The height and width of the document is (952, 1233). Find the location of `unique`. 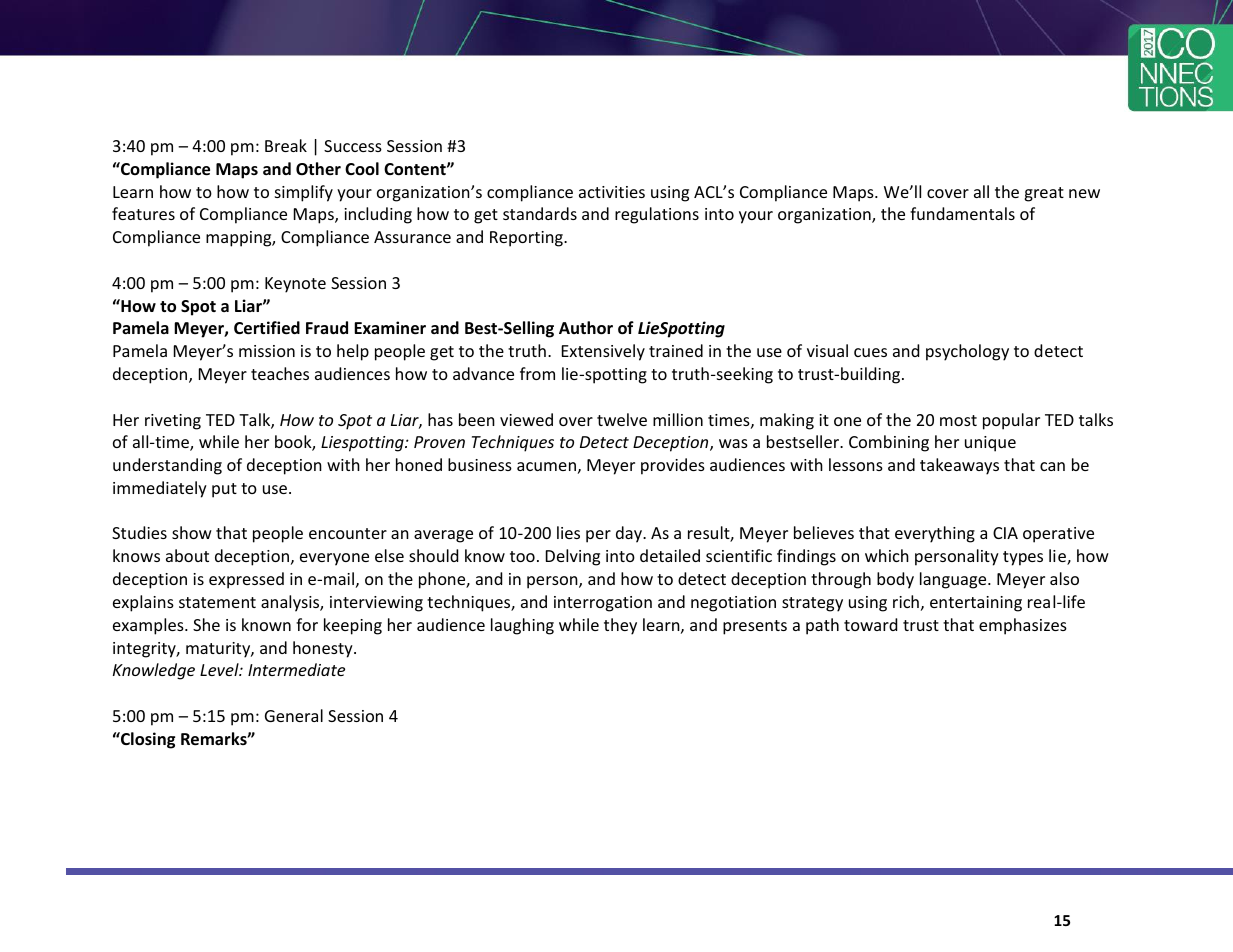

unique is located at coordinates (990, 444).
